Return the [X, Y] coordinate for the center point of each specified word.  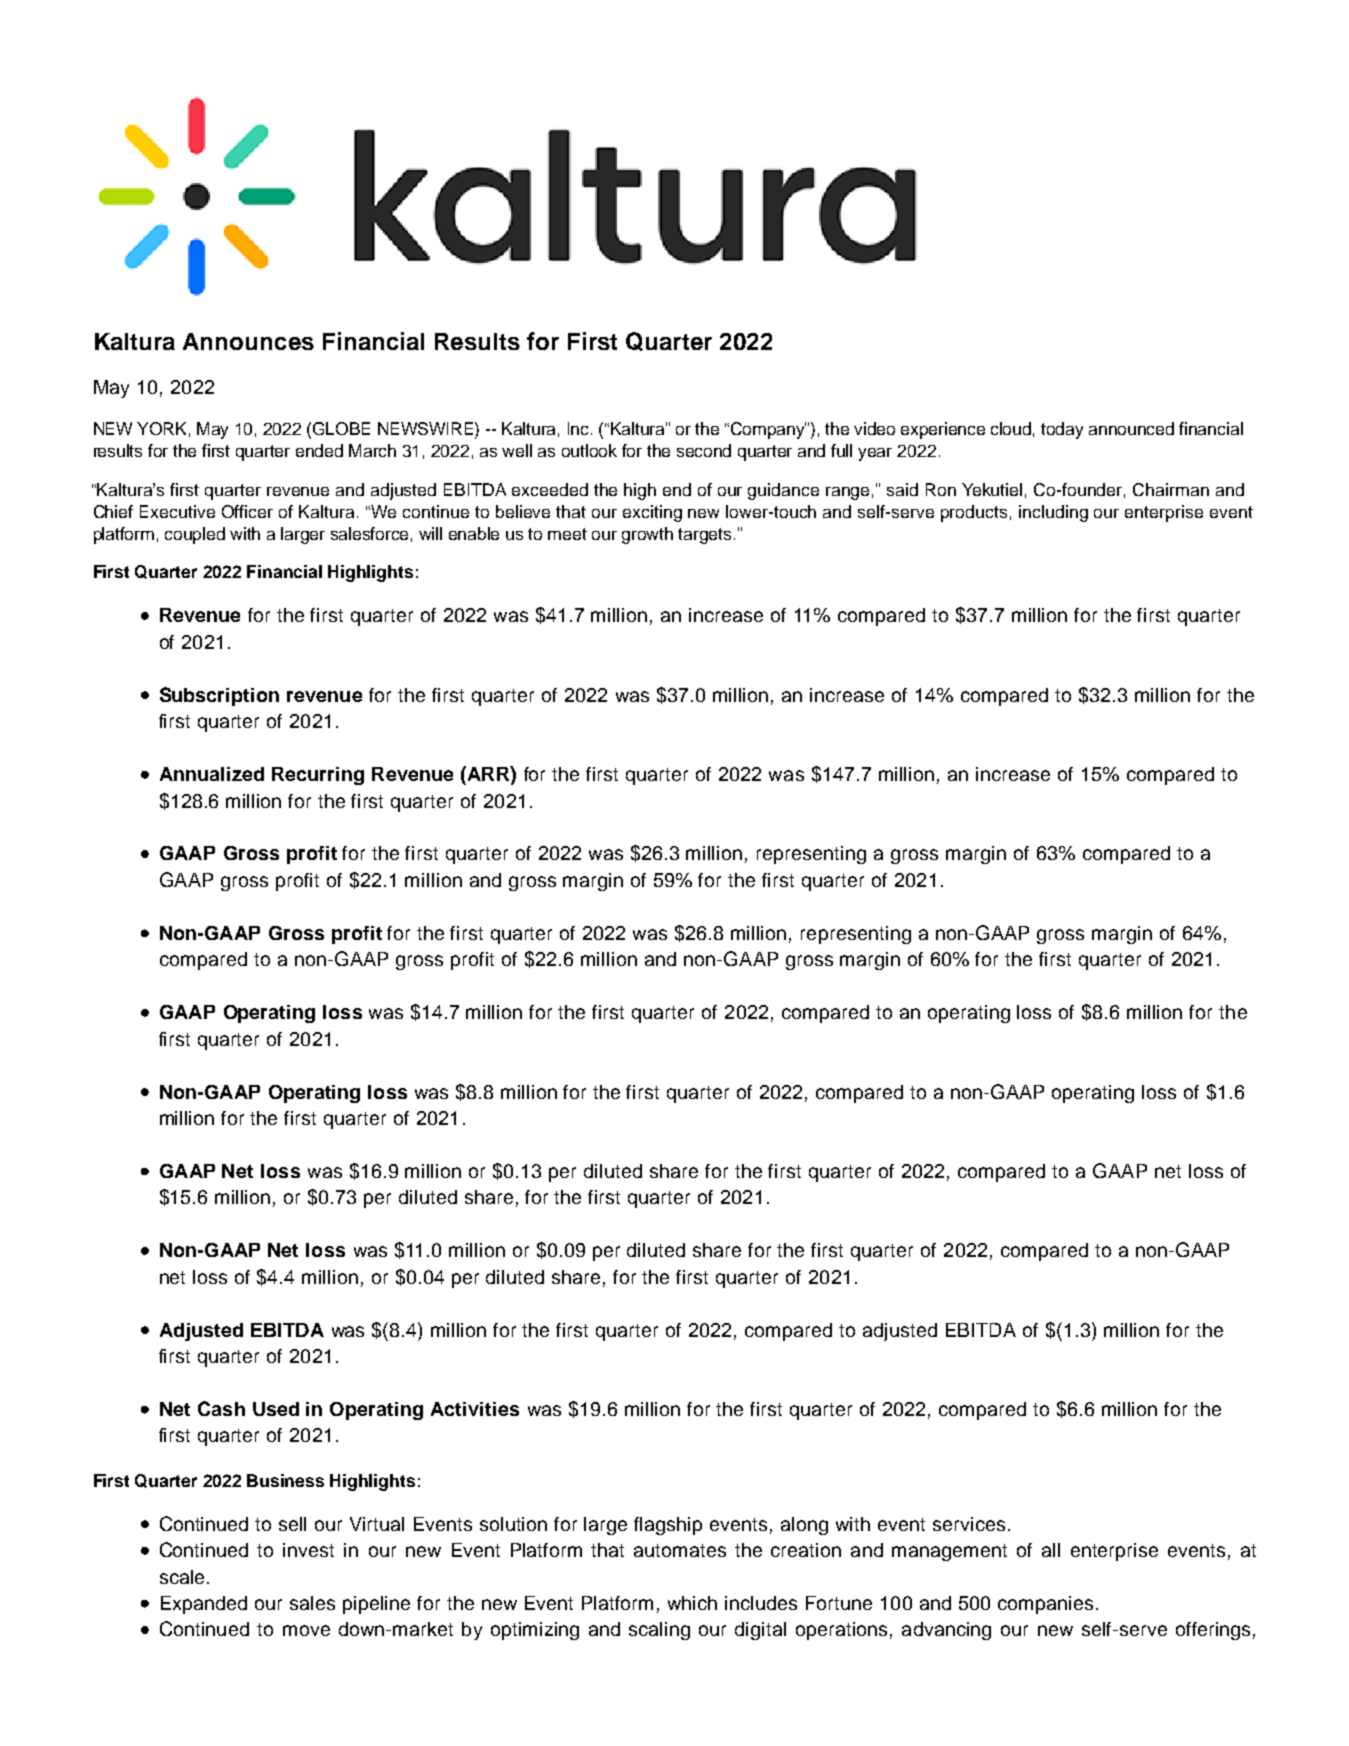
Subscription [219, 696]
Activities [475, 1409]
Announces [248, 341]
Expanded [204, 1605]
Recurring [318, 776]
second [704, 450]
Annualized [212, 774]
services [969, 1524]
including [1053, 513]
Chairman [1171, 489]
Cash [221, 1408]
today [1062, 430]
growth [647, 535]
